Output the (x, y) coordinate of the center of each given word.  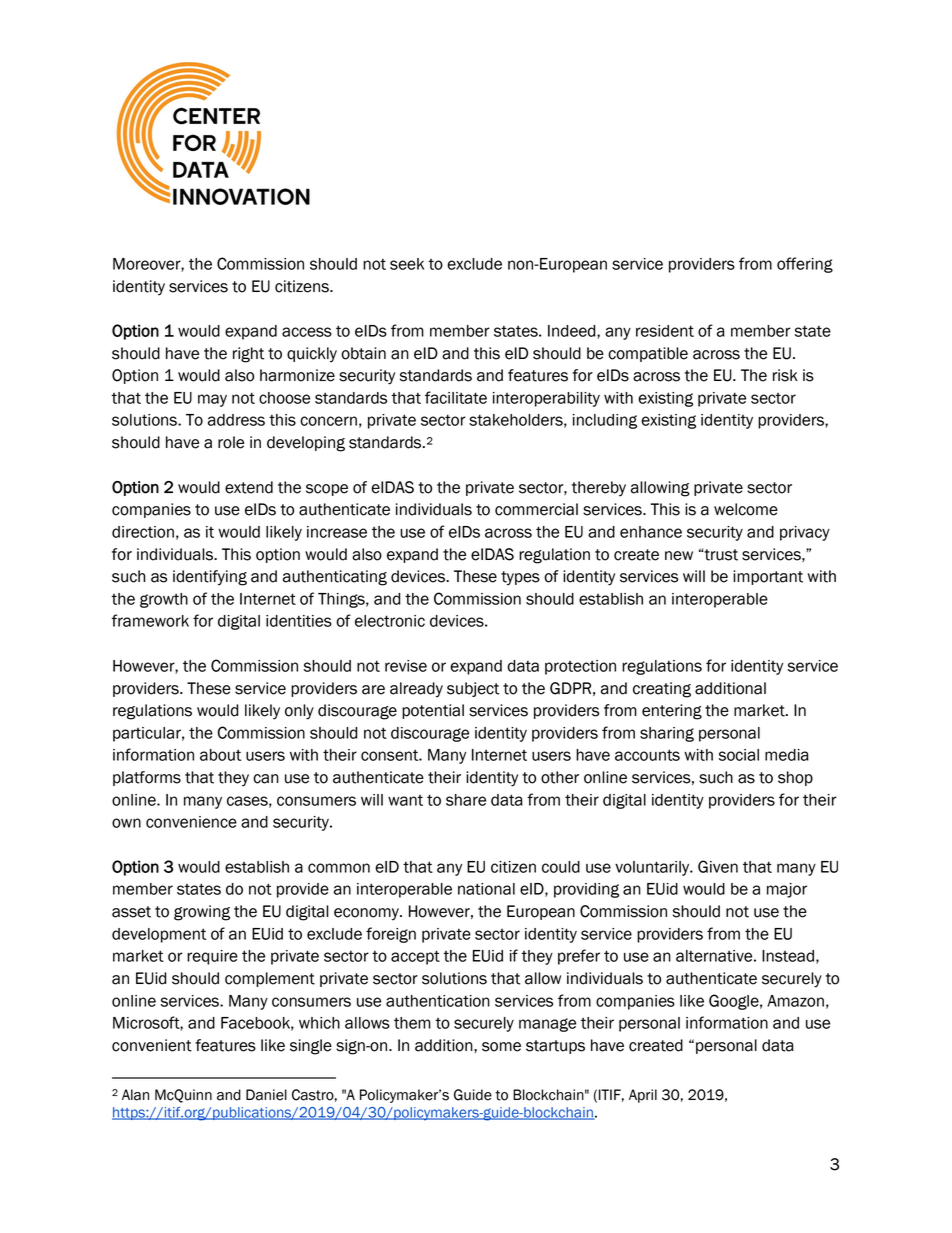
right (248, 355)
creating (662, 690)
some (501, 1047)
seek (407, 264)
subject (473, 689)
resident (665, 331)
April (643, 1096)
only (299, 712)
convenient (152, 1045)
